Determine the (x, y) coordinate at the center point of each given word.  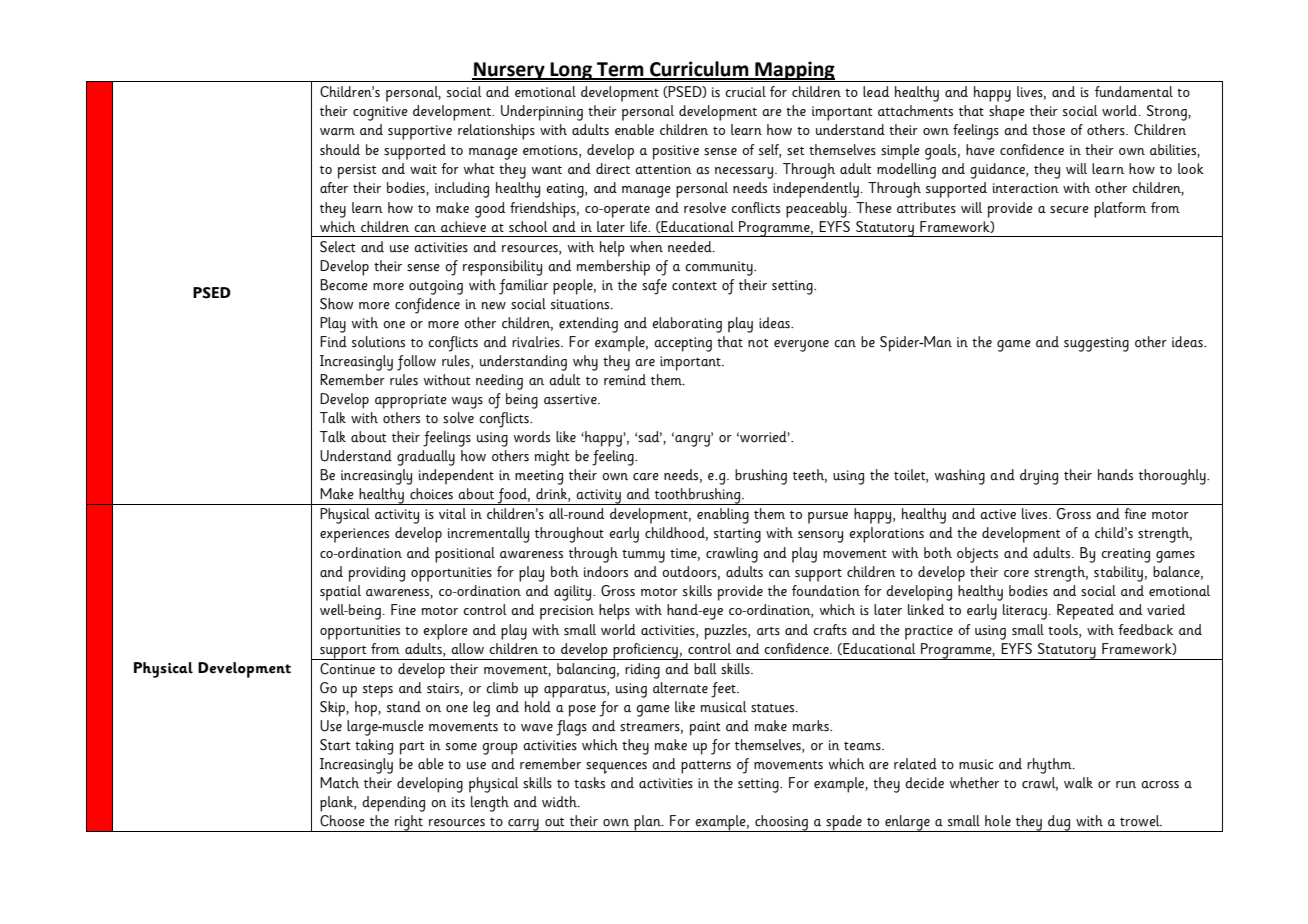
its (458, 802)
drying (1039, 477)
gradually (426, 458)
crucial (745, 91)
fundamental (1134, 91)
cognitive (380, 113)
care (646, 477)
